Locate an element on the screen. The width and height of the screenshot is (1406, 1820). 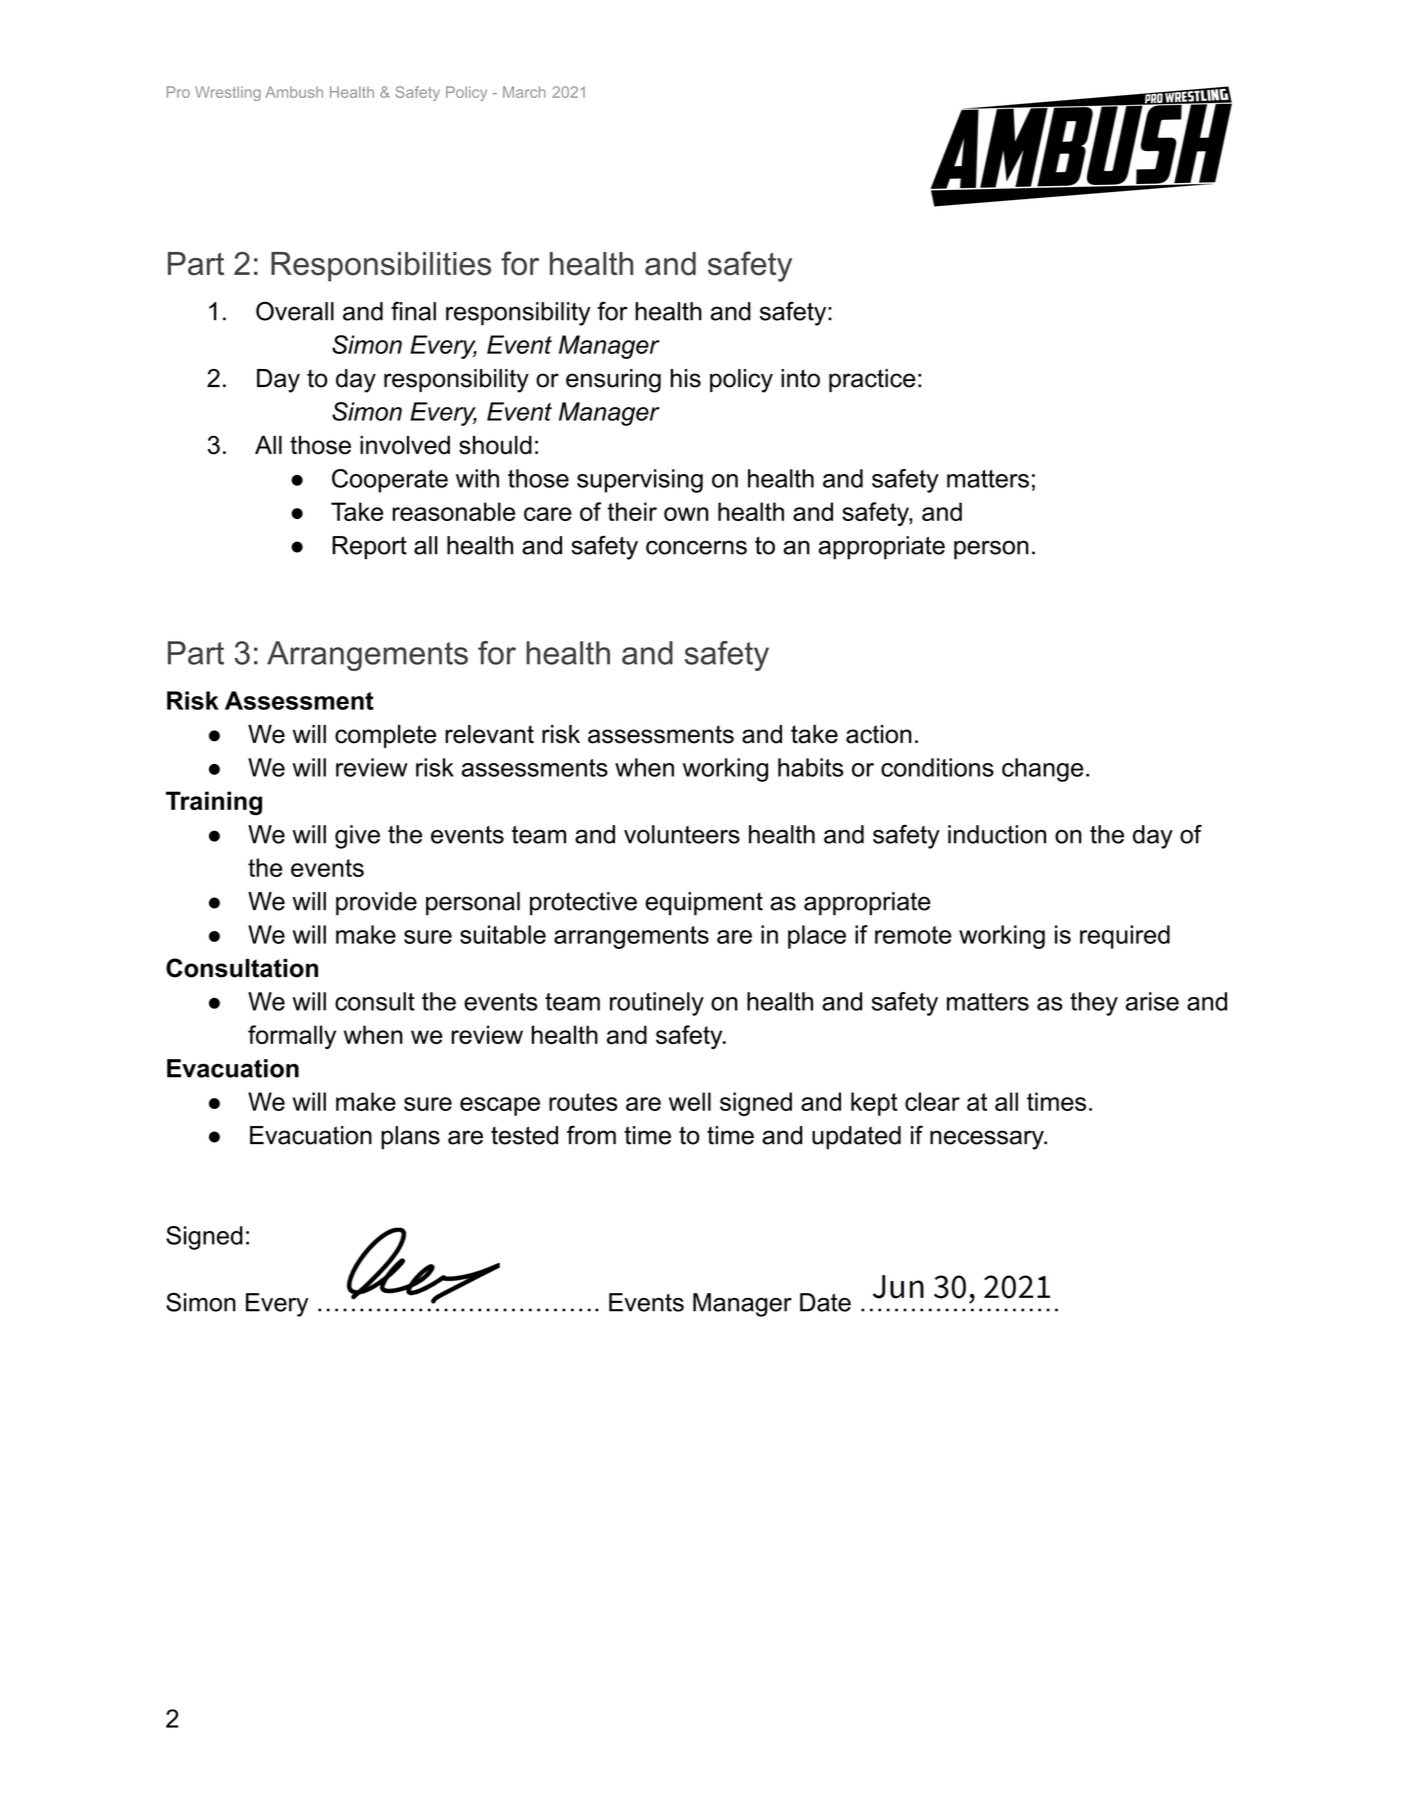
March is located at coordinates (524, 92).
